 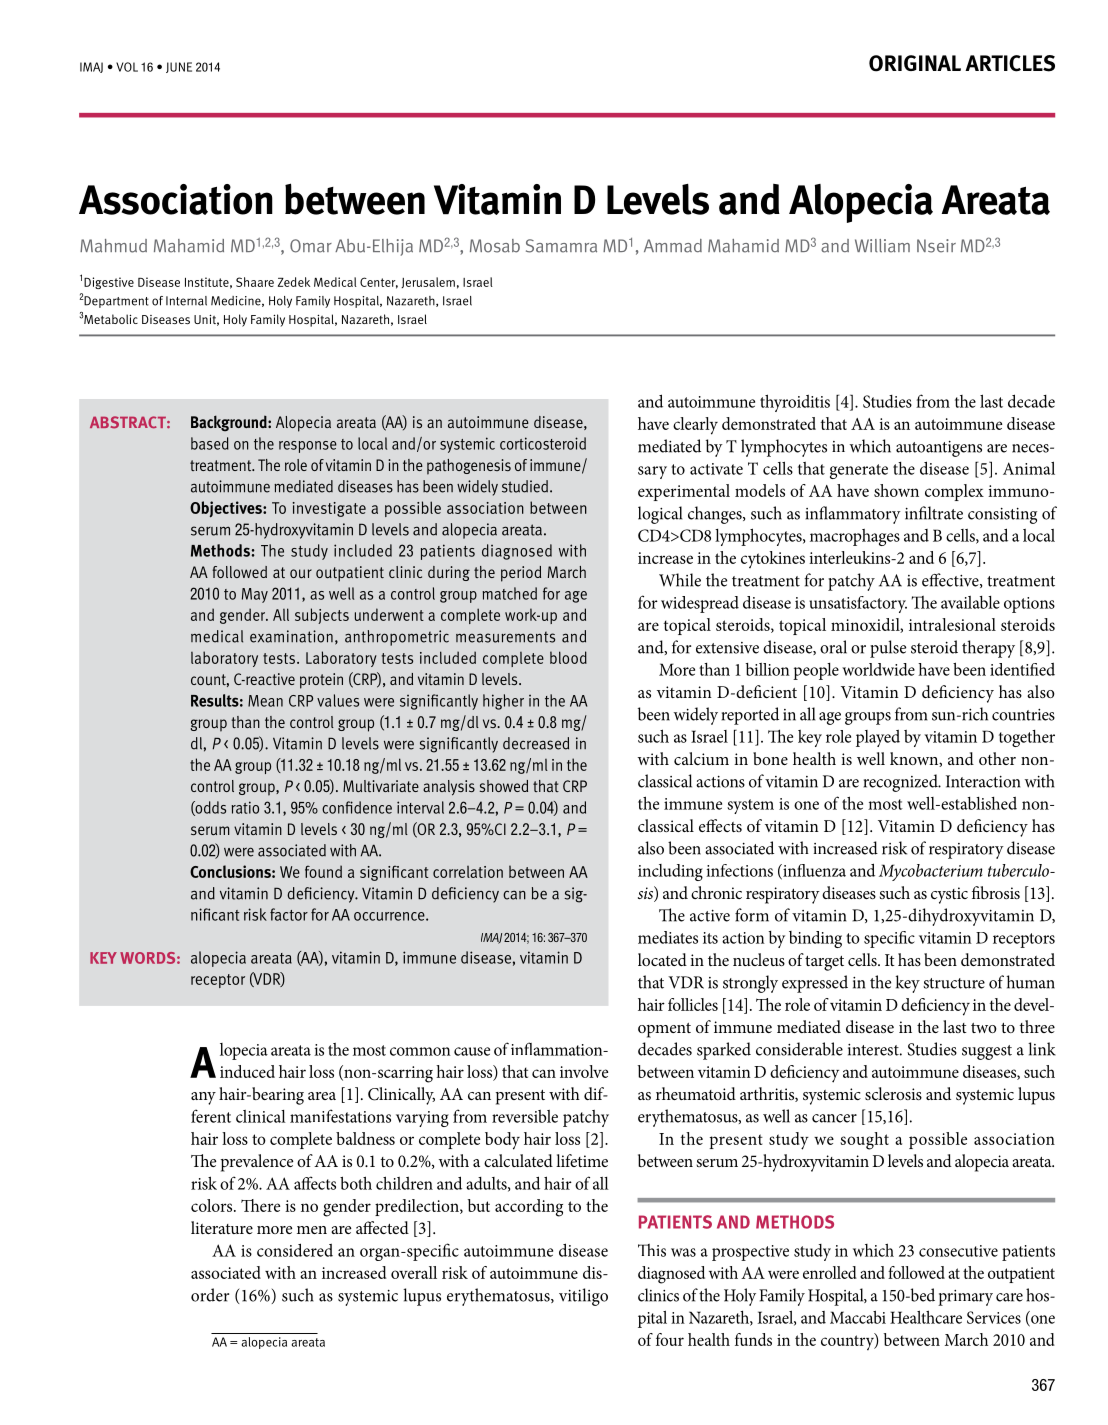 I want to click on recognized, so click(x=902, y=783).
